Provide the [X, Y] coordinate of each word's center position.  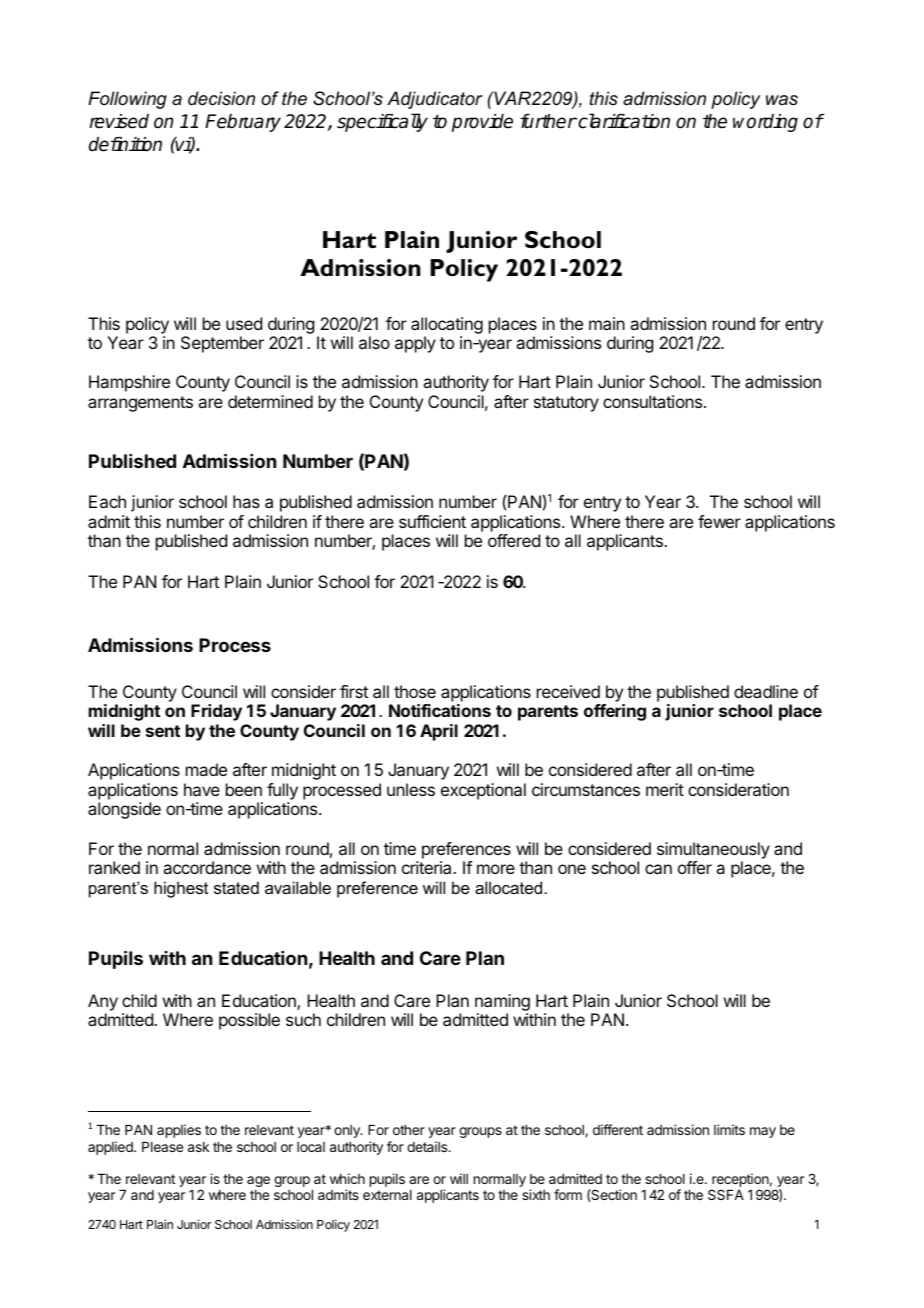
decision [221, 98]
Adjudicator [435, 100]
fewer [719, 521]
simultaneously [713, 850]
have [202, 789]
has [246, 501]
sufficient [432, 521]
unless [411, 789]
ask [198, 1147]
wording [765, 123]
